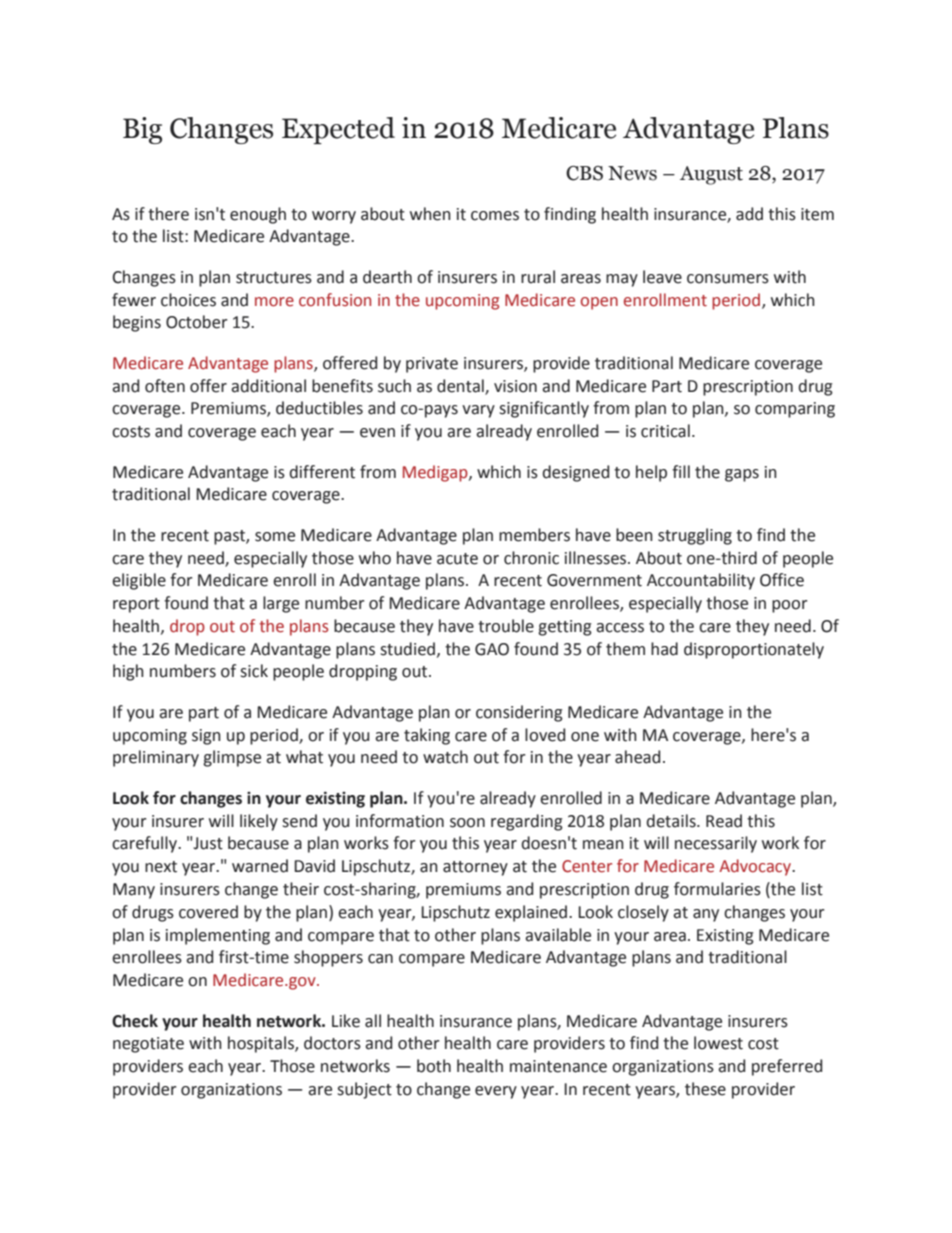 This screenshot has height=1233, width=952. Describe the element at coordinates (142, 130) in the screenshot. I see `Big` at that location.
